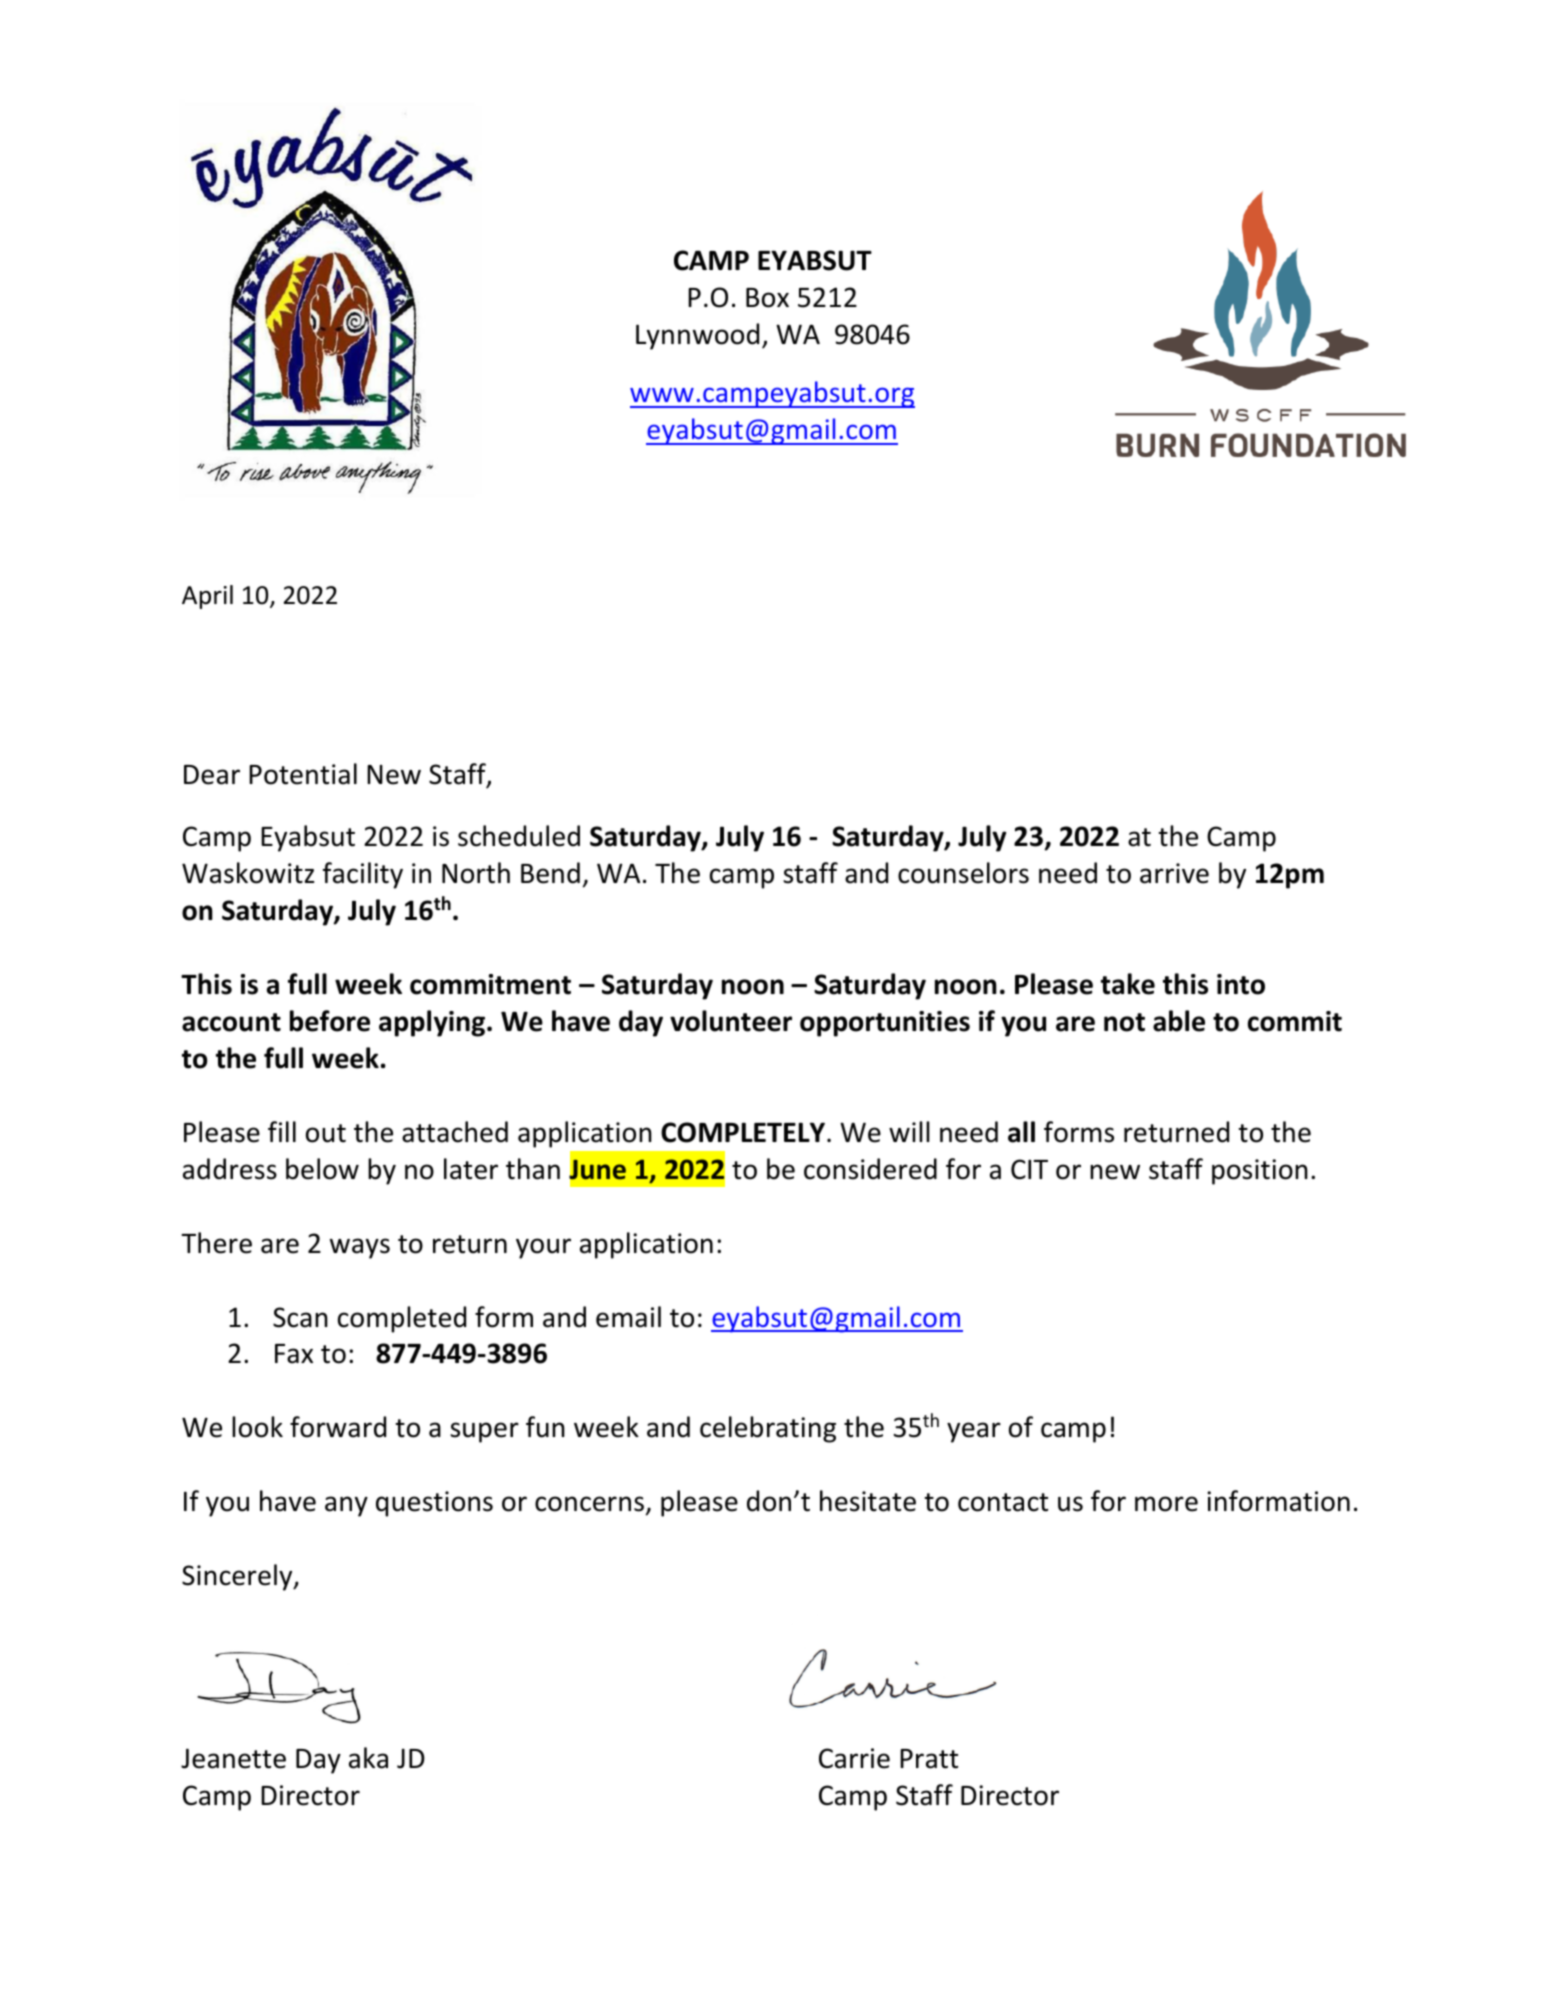 Image resolution: width=1544 pixels, height=1998 pixels. I want to click on April, so click(207, 597).
